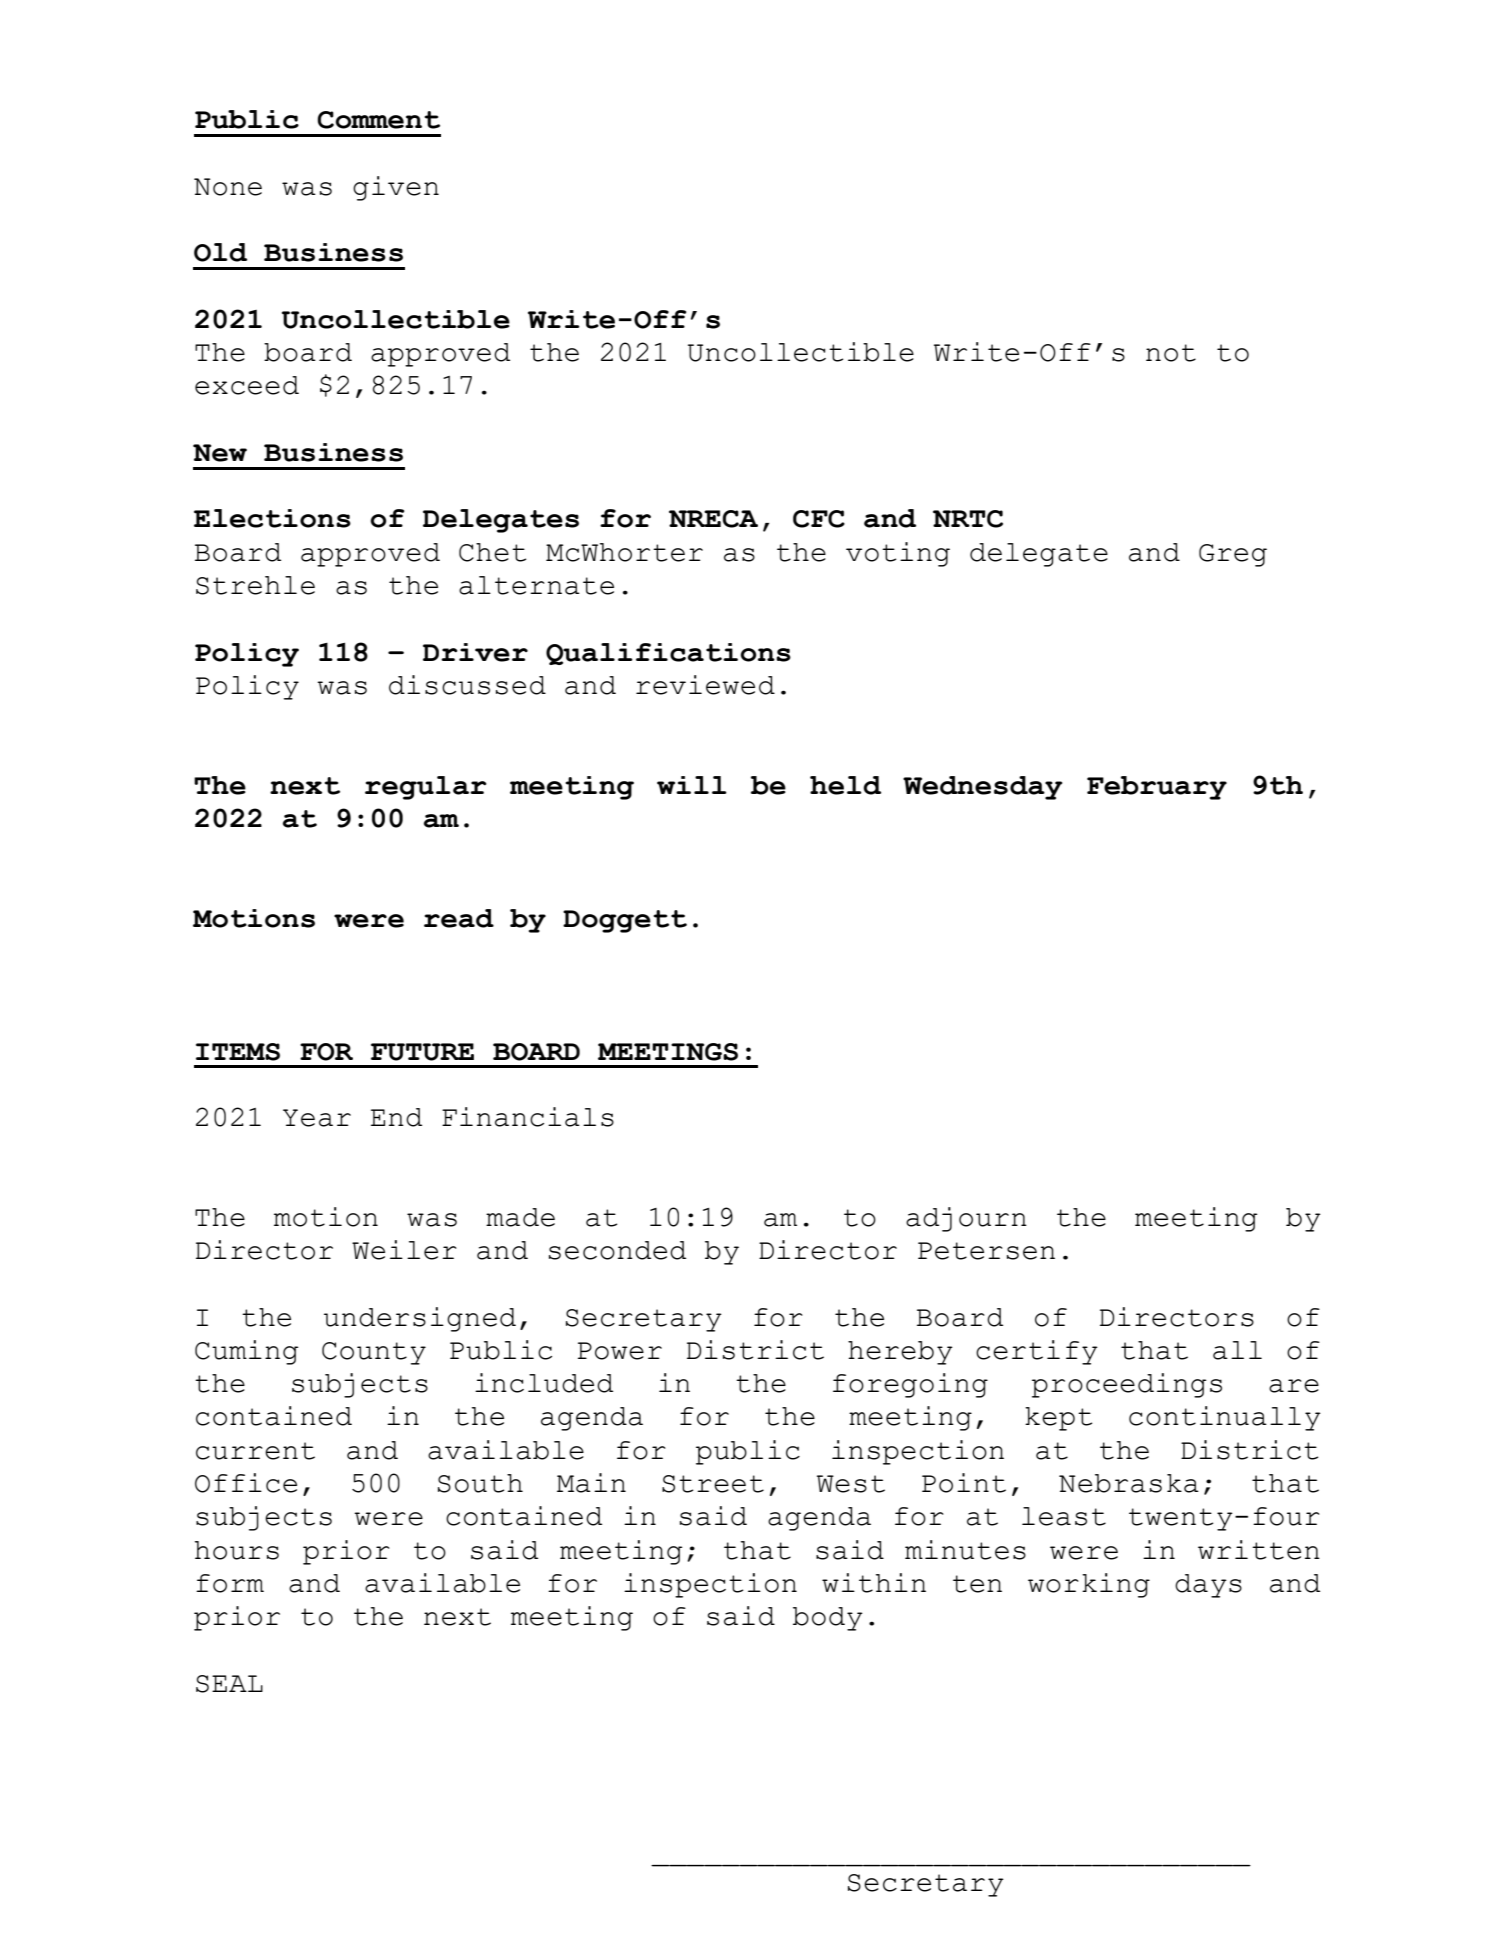 The image size is (1497, 1938). What do you see at coordinates (1157, 788) in the screenshot?
I see `February` at bounding box center [1157, 788].
